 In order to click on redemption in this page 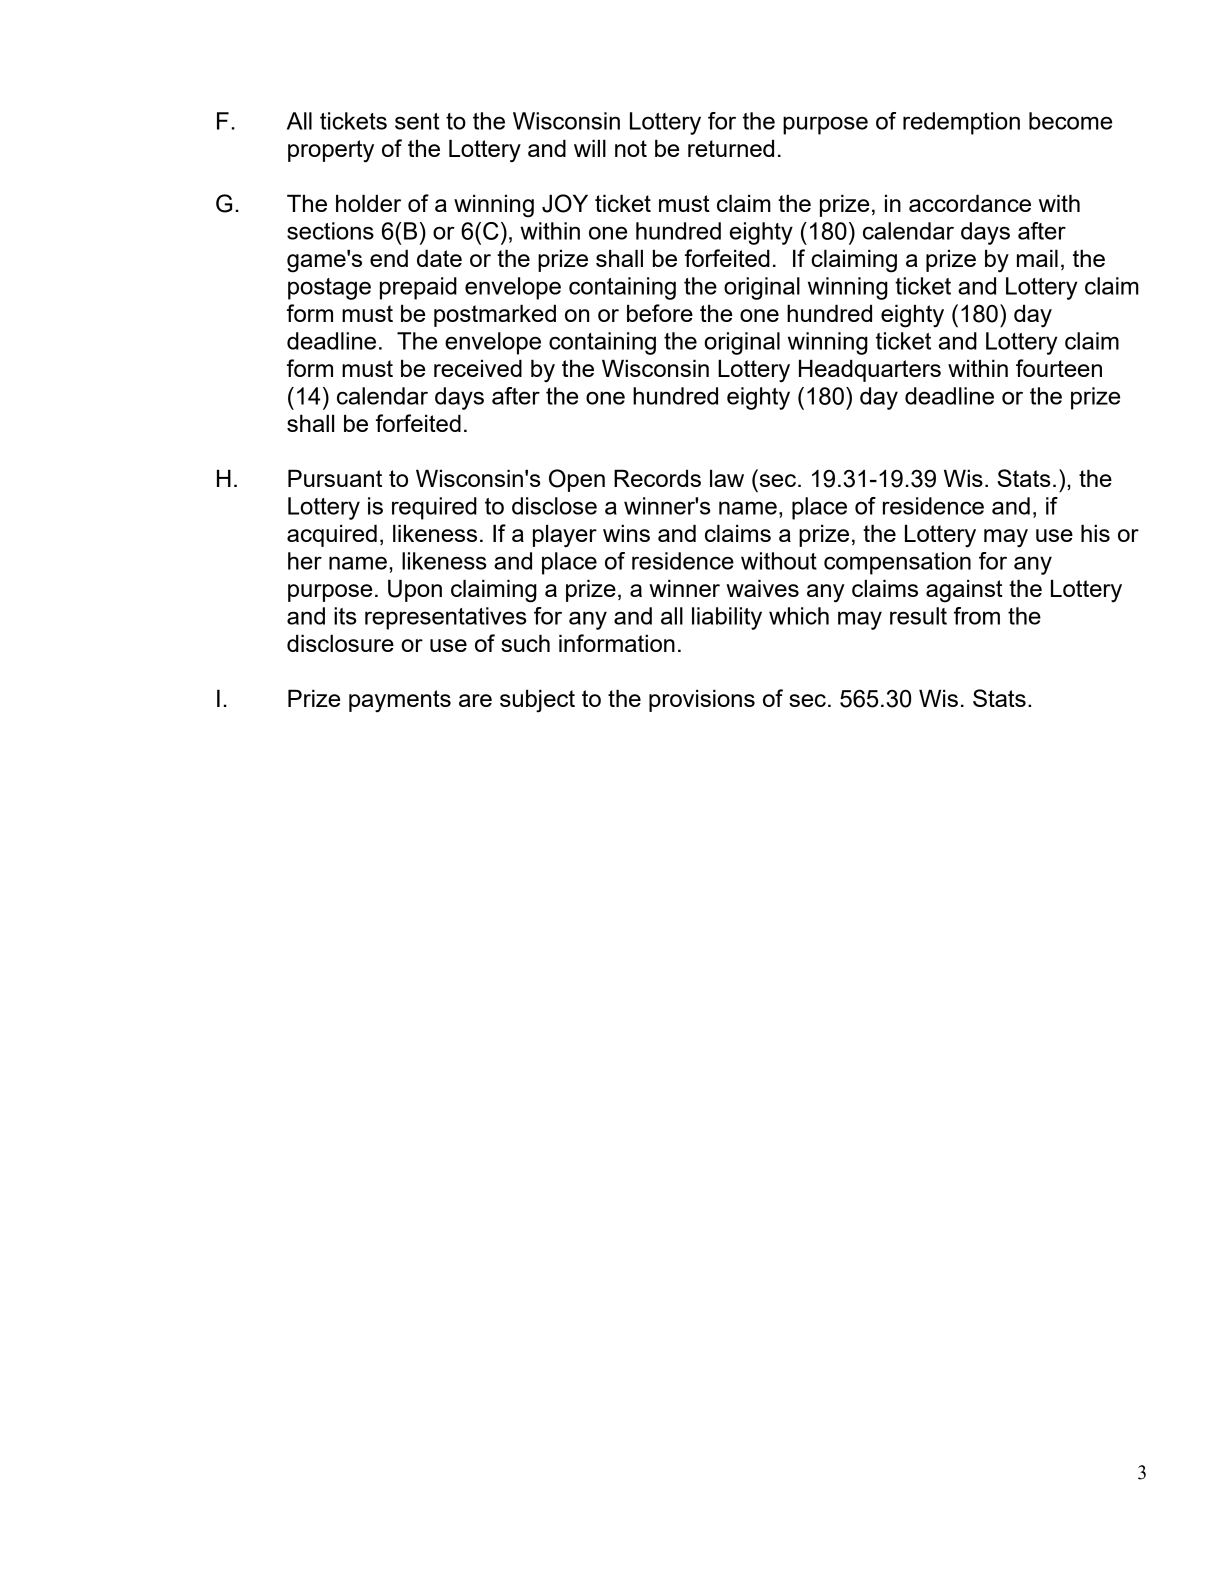, I will do `click(961, 123)`.
